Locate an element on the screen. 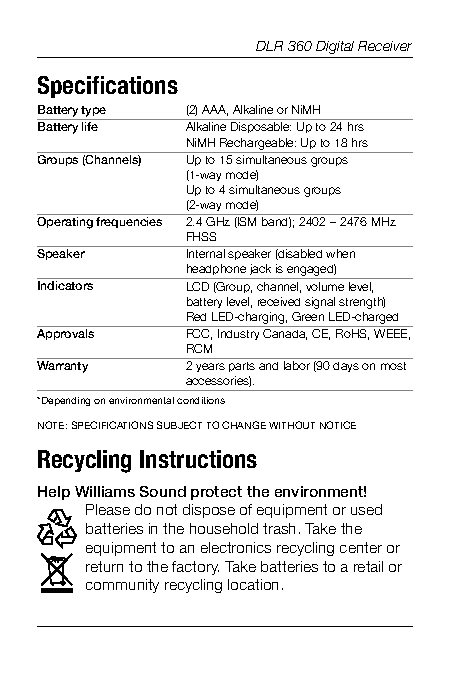 Image resolution: width=450 pixels, height=676 pixels. DLR is located at coordinates (269, 46).
